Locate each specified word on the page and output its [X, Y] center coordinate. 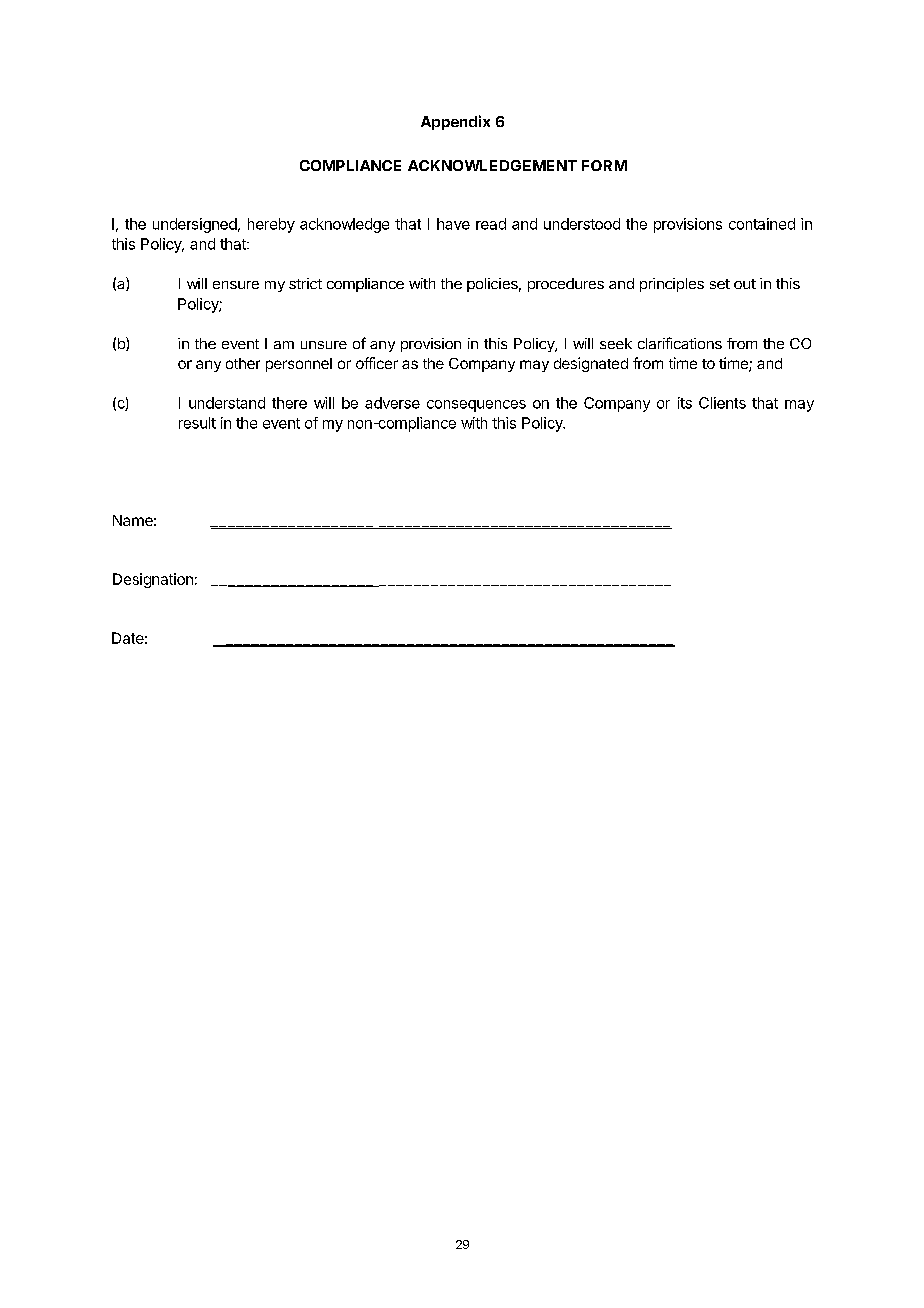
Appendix [455, 122]
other [243, 363]
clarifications [680, 343]
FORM [604, 165]
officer [377, 363]
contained [762, 224]
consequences [476, 406]
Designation [153, 580]
